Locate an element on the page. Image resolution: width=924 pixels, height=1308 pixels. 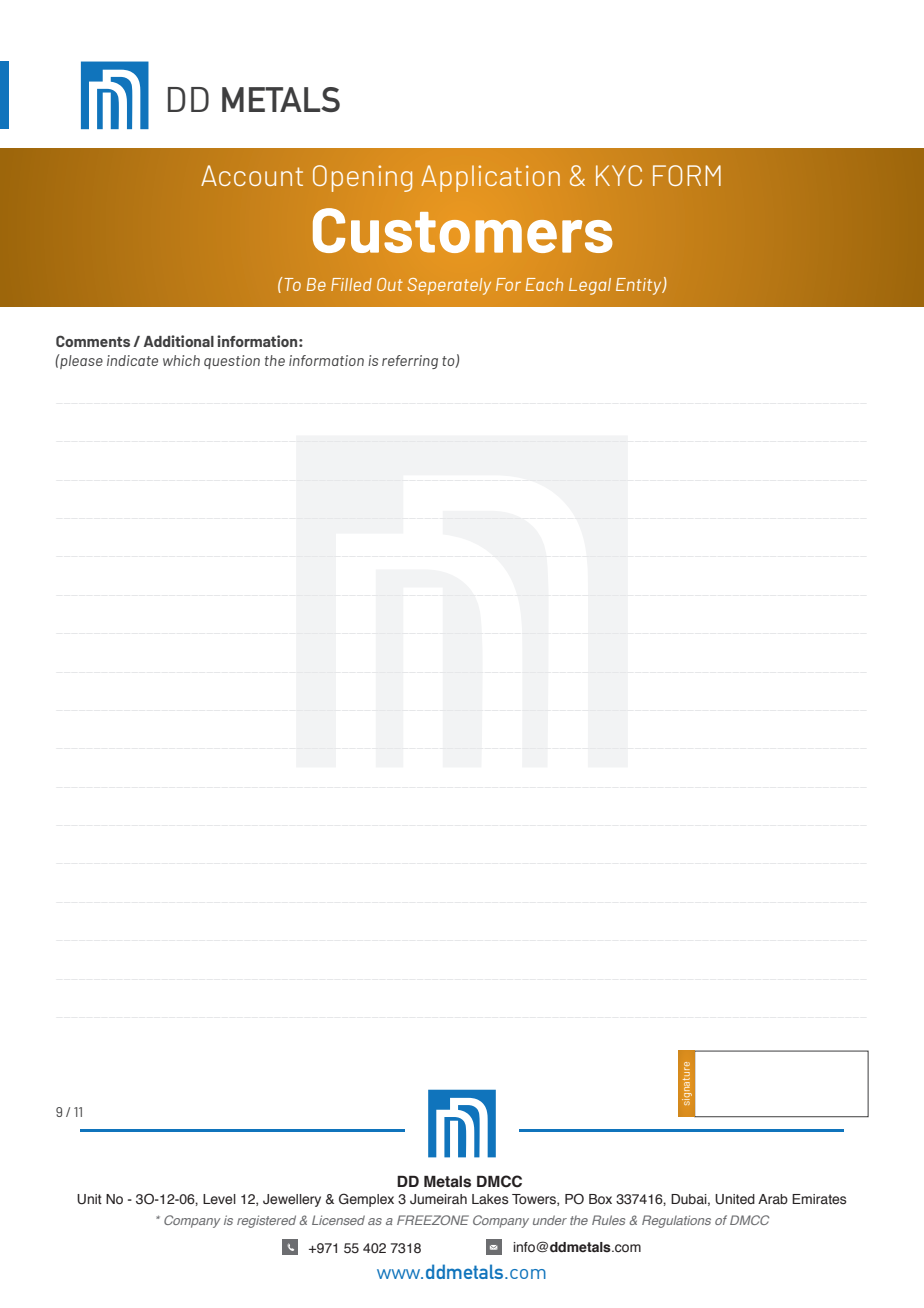
Level is located at coordinates (219, 1199).
